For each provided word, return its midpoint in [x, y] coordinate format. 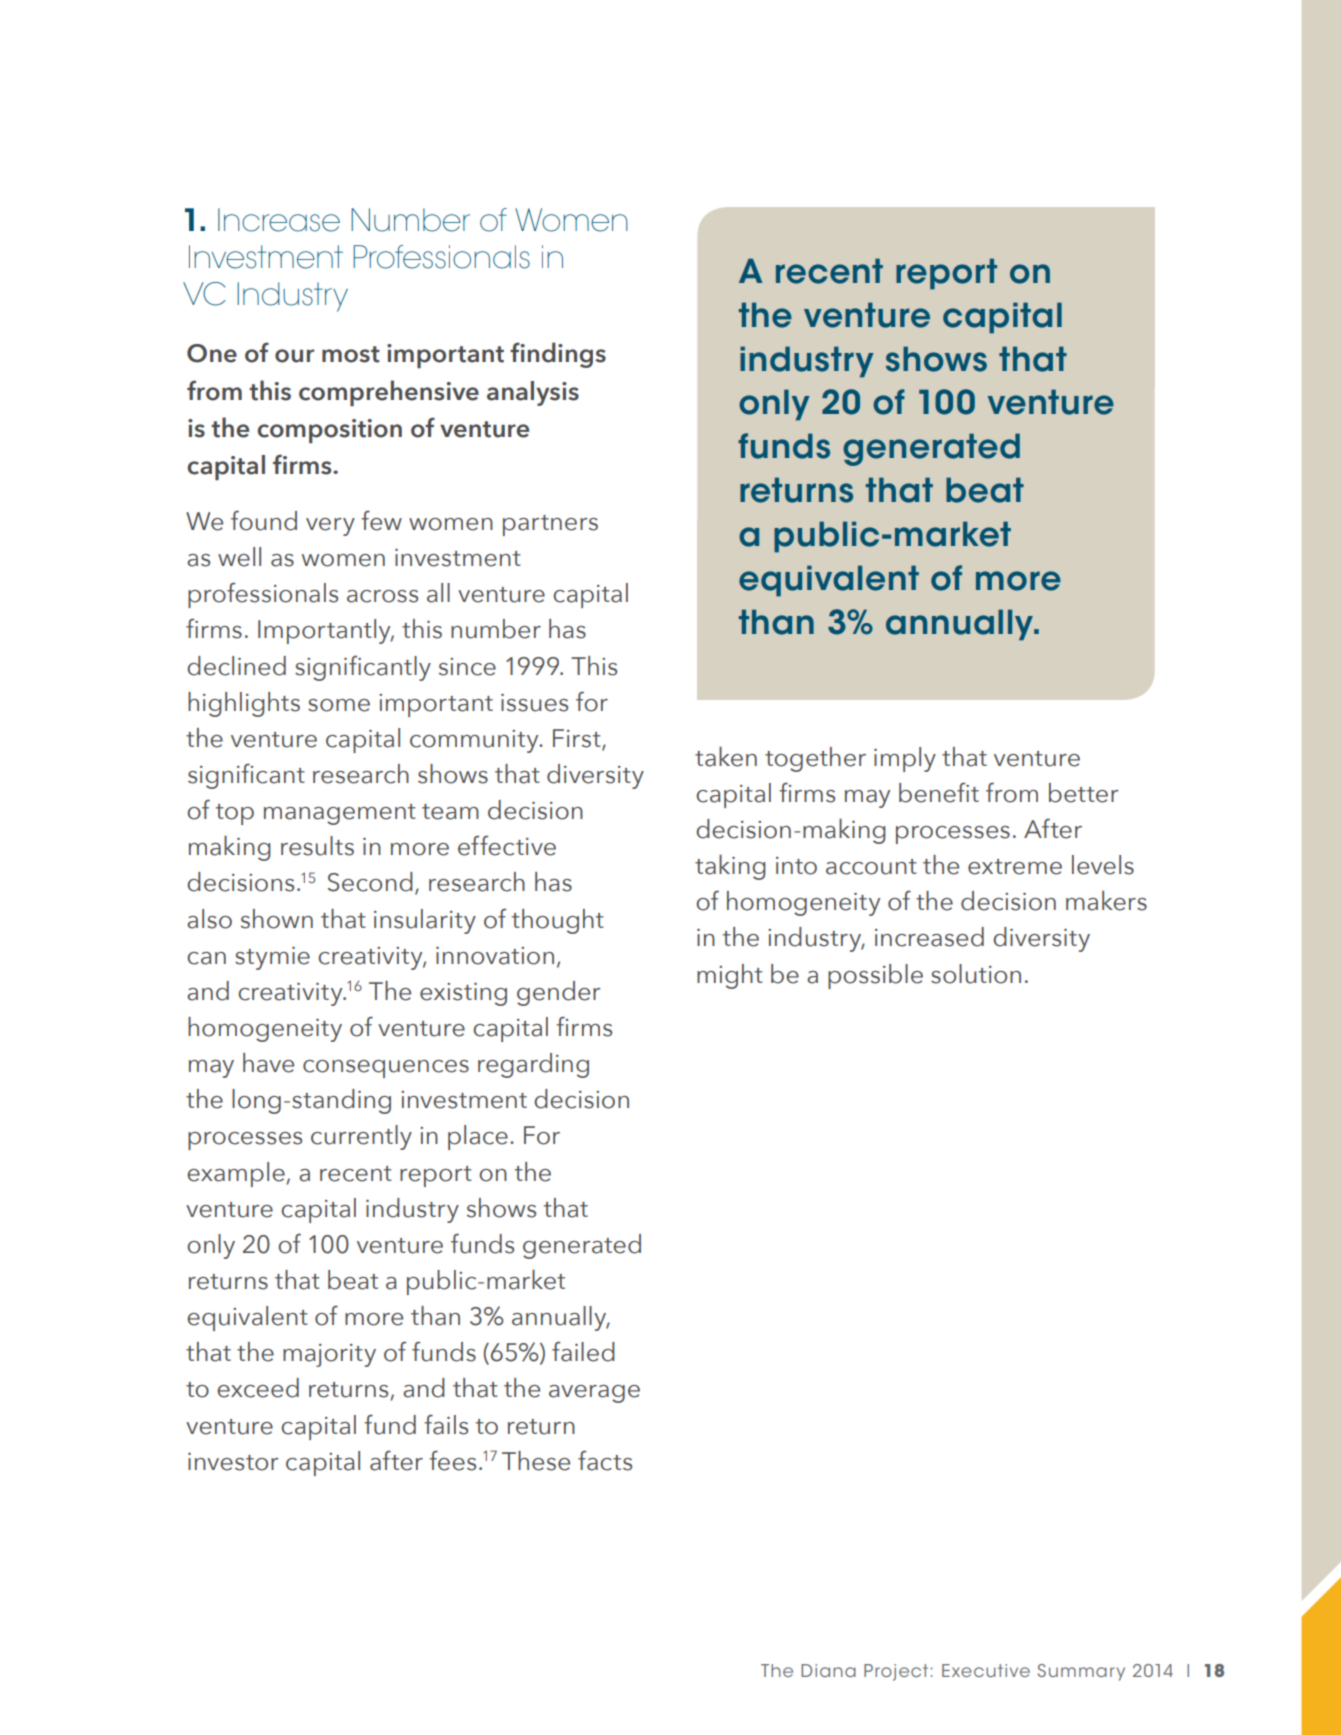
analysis [533, 393]
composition [329, 431]
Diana [828, 1670]
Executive [986, 1670]
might [730, 976]
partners [550, 525]
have [268, 1063]
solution [976, 974]
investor [233, 1462]
